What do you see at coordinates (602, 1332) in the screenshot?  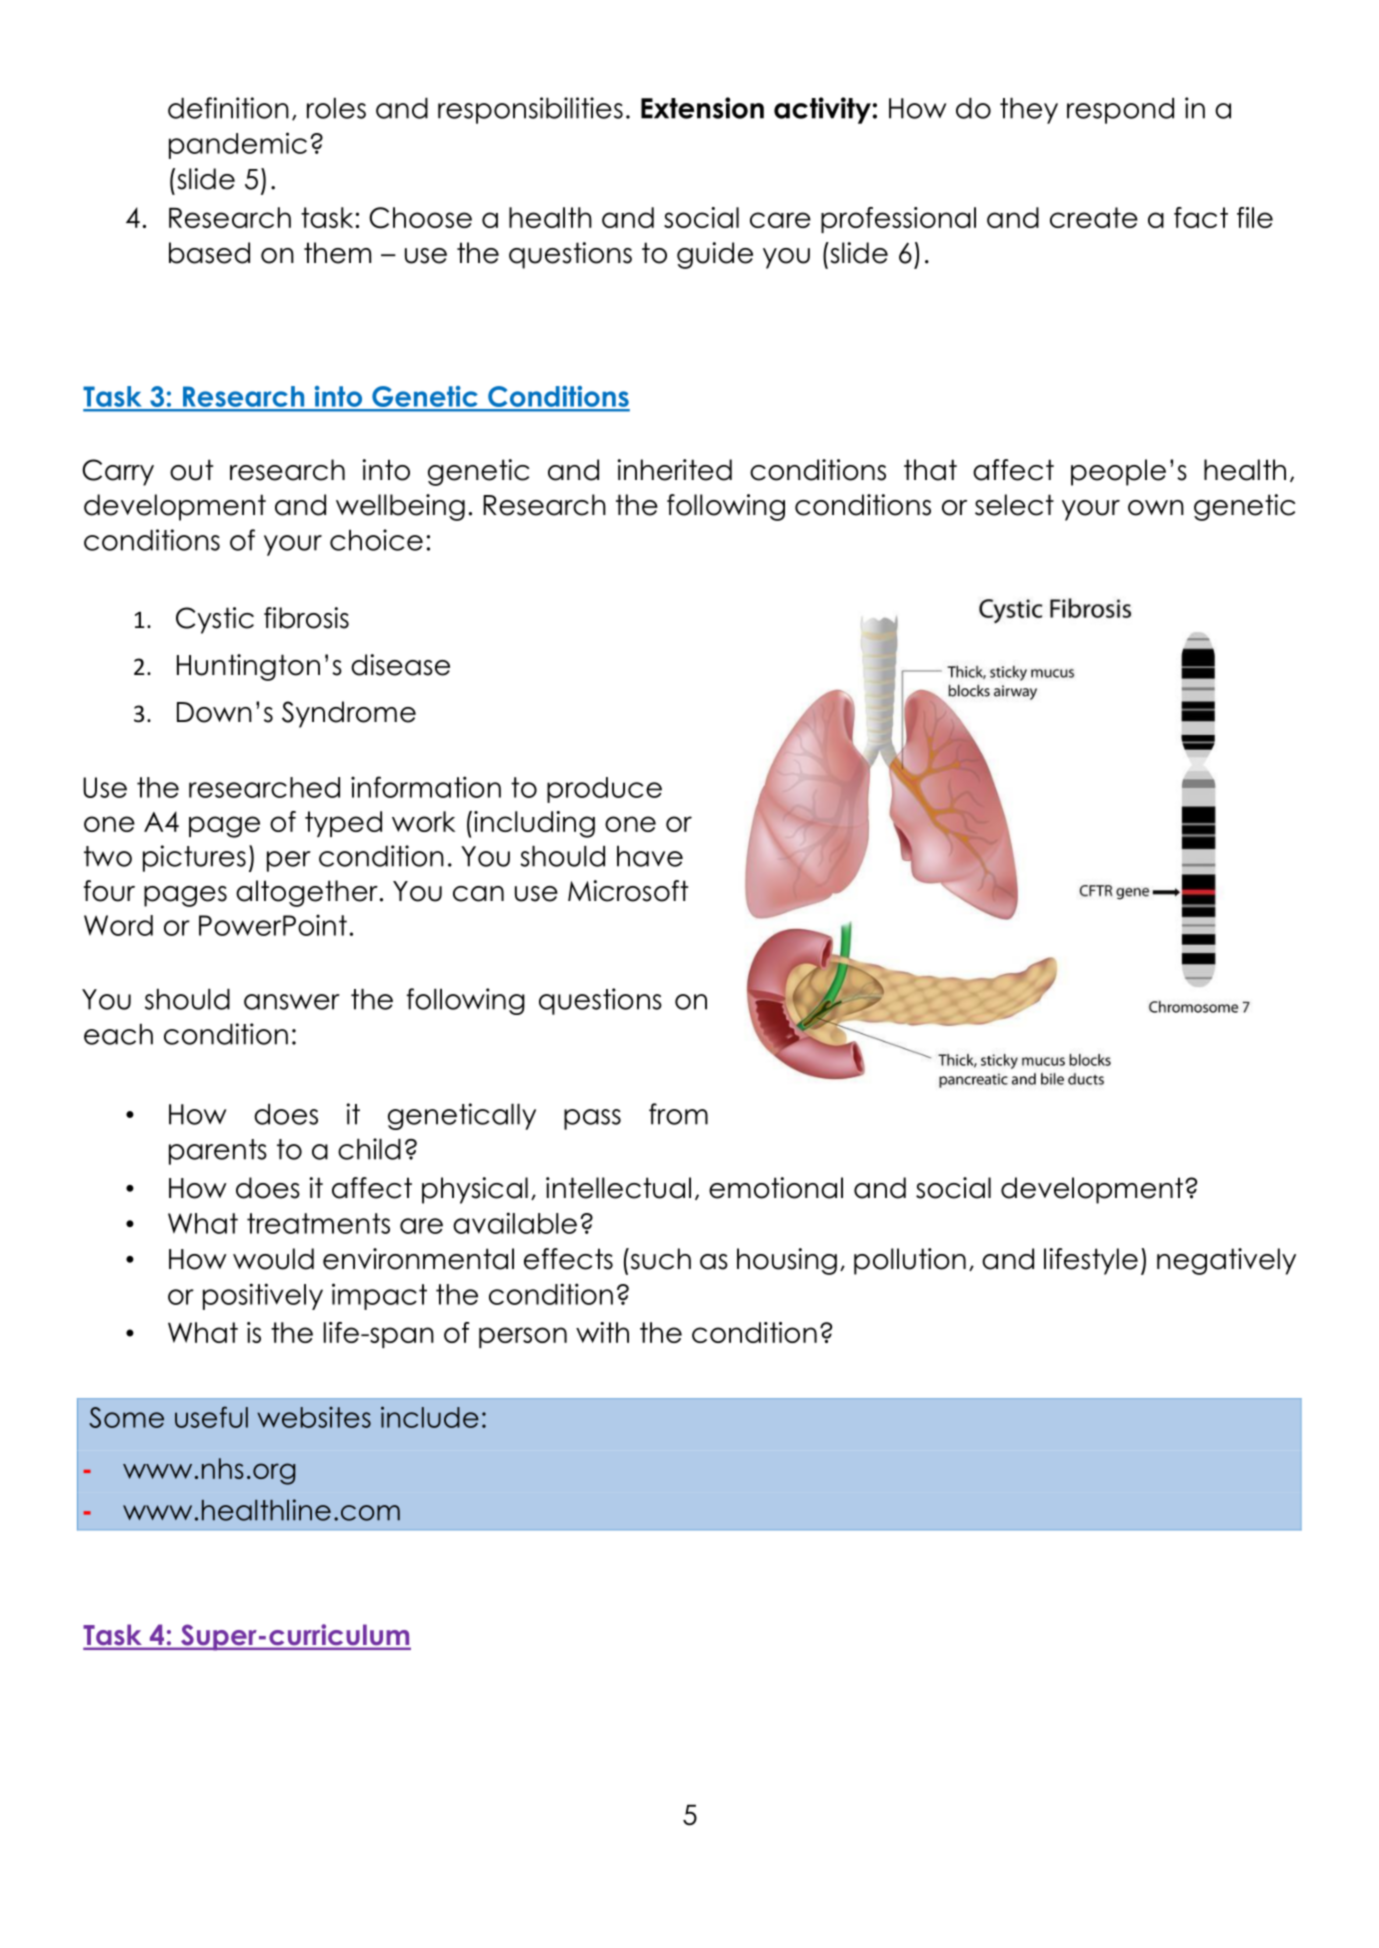 I see `with` at bounding box center [602, 1332].
